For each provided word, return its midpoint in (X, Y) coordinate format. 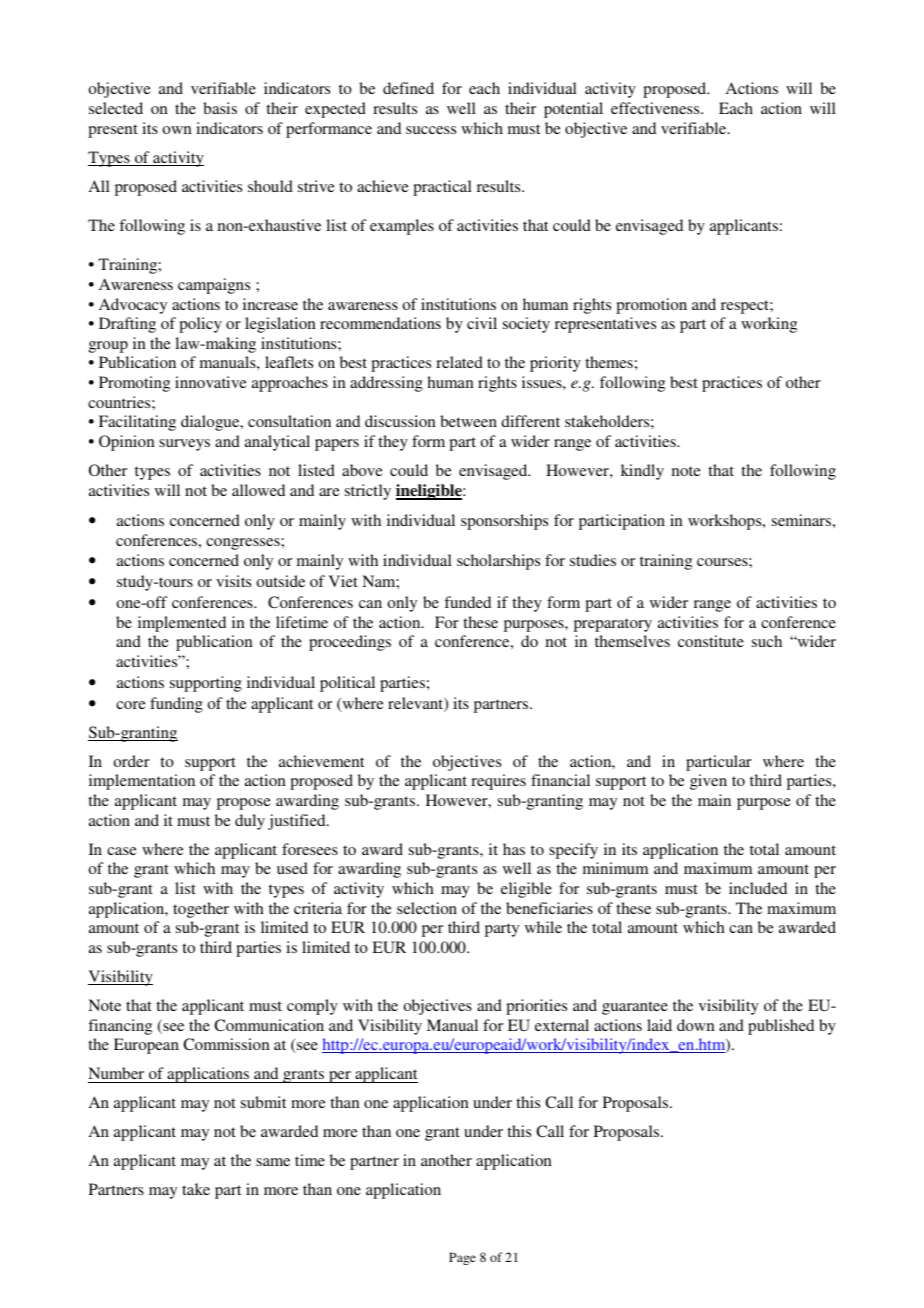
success (431, 130)
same (273, 1162)
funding (176, 705)
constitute (711, 641)
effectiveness (656, 108)
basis (220, 108)
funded (467, 602)
